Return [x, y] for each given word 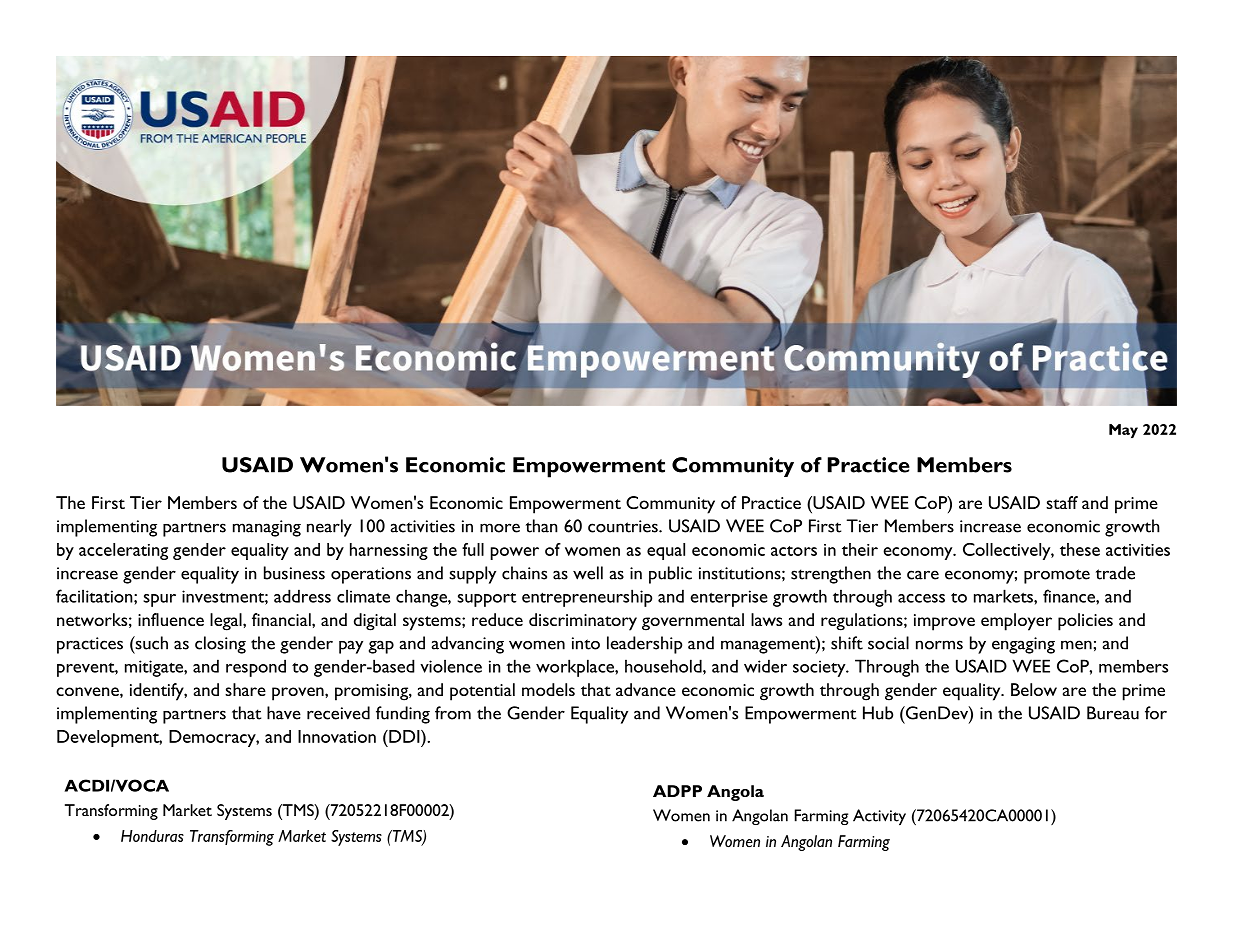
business [294, 573]
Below [1034, 689]
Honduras [152, 836]
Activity [879, 817]
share [245, 689]
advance [646, 689]
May [1123, 431]
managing [267, 528]
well [588, 573]
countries [624, 526]
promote [1057, 576]
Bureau [1113, 713]
